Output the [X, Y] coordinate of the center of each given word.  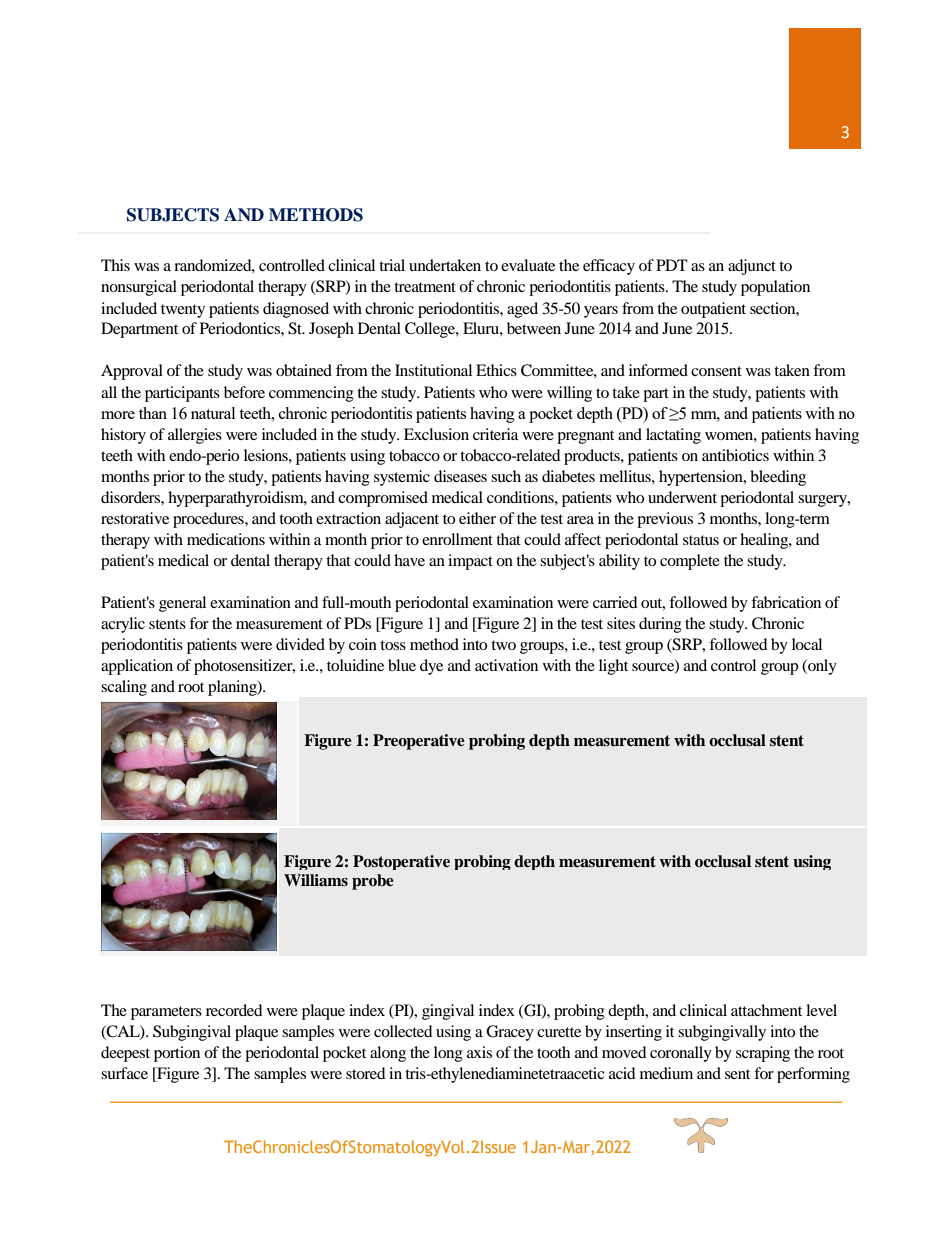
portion [177, 1054]
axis [479, 1052]
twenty [183, 311]
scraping [763, 1054]
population [775, 288]
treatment [425, 287]
